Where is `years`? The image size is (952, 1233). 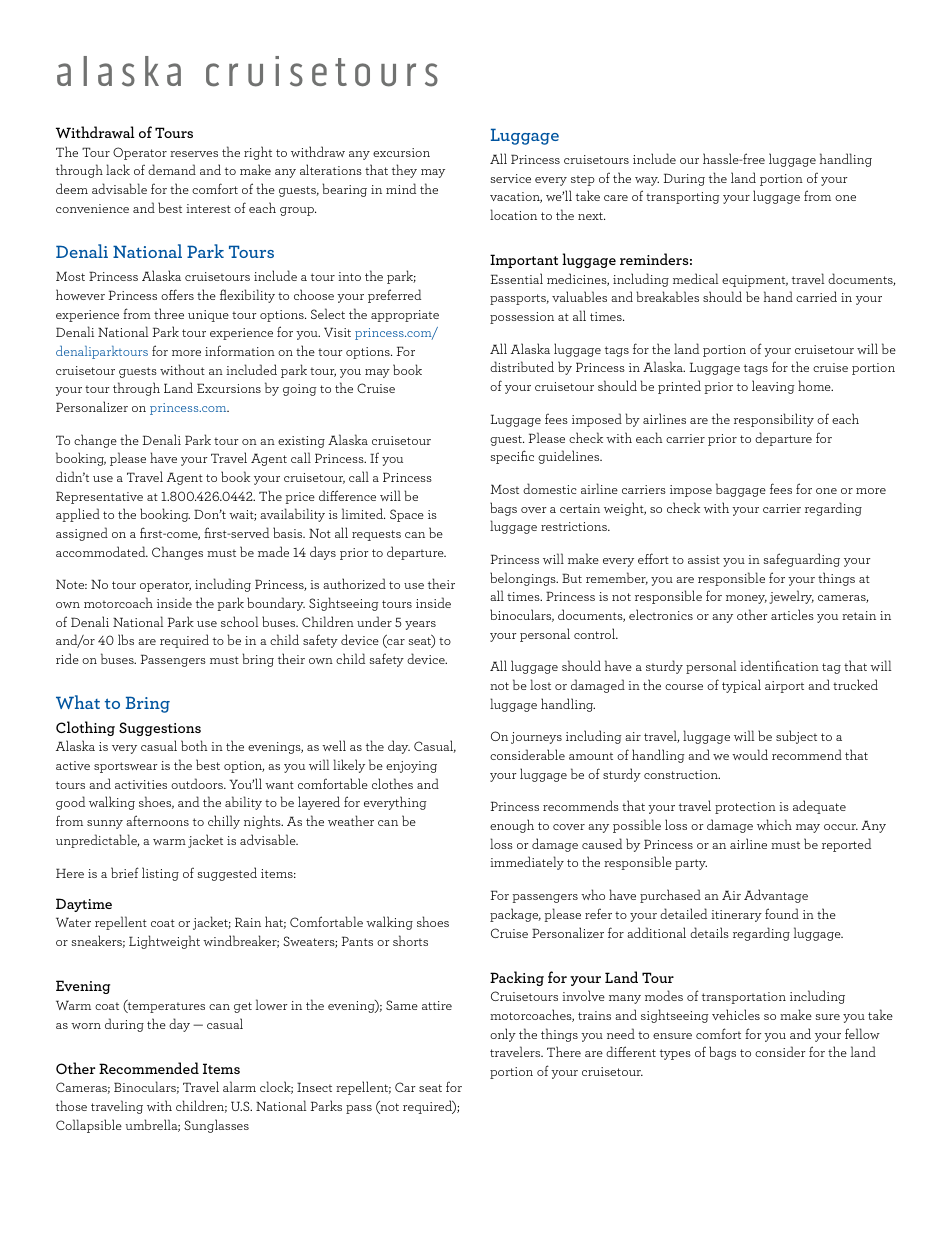 years is located at coordinates (420, 625).
